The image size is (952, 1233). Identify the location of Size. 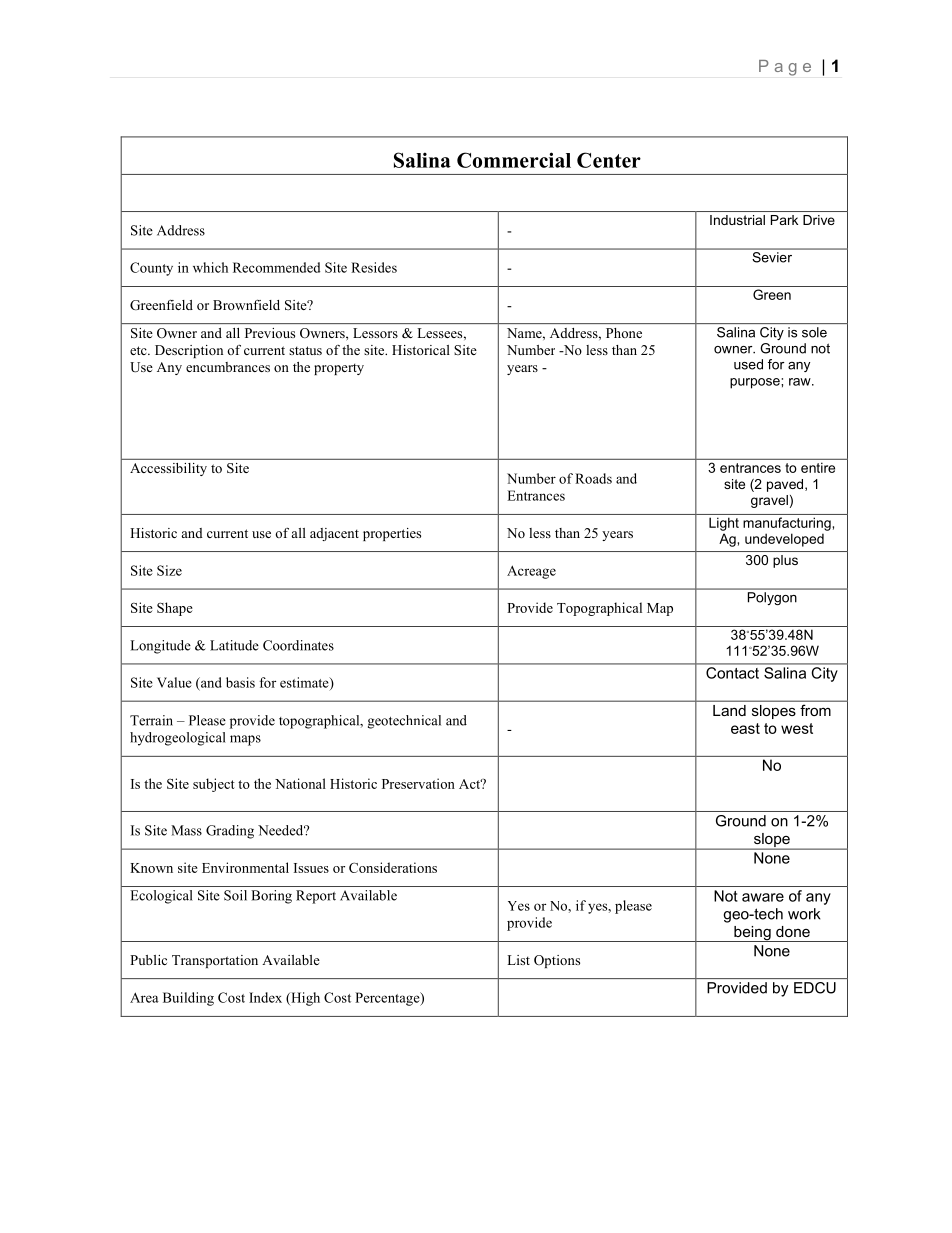
(169, 570).
